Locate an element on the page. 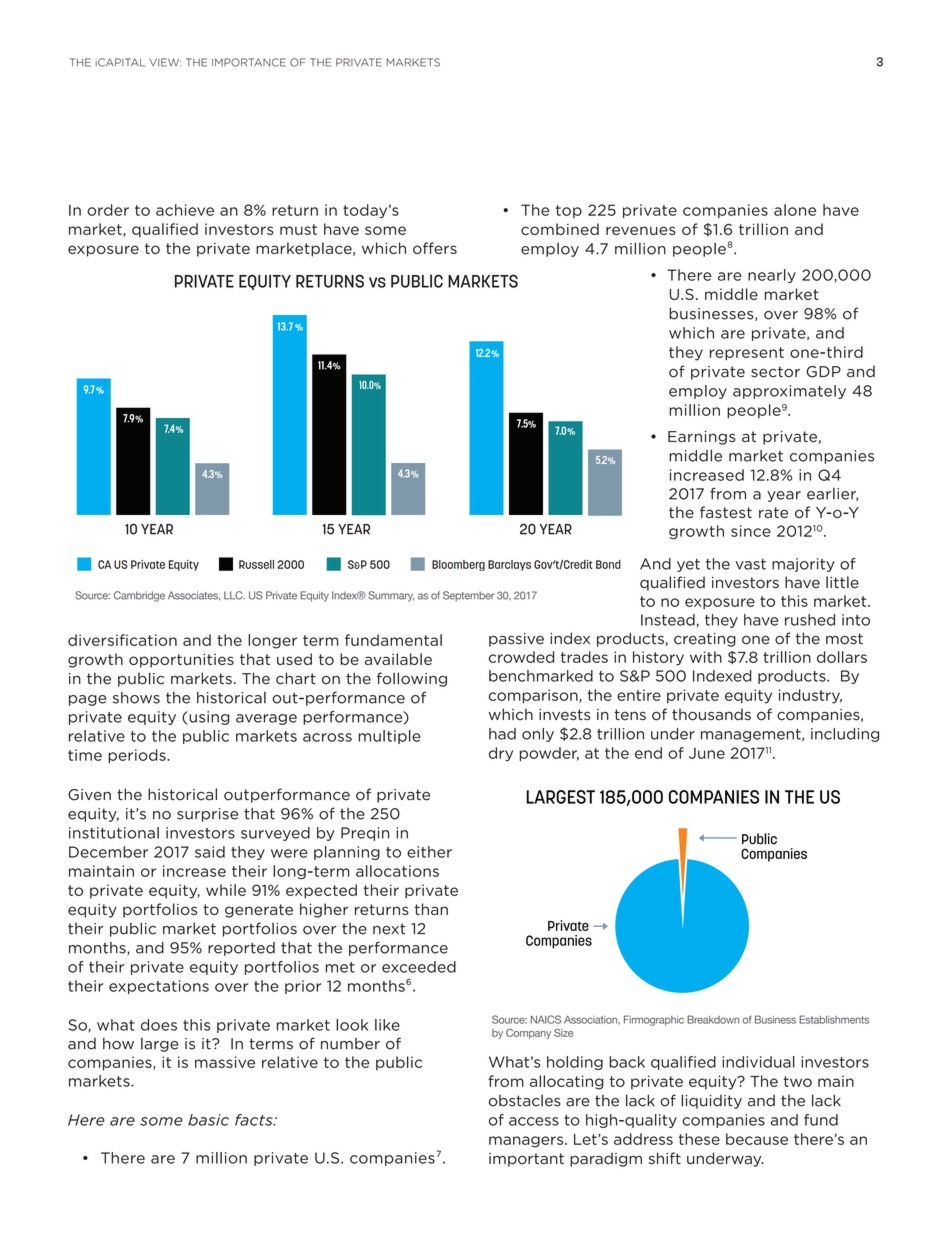 This image has height=1233, width=952. alone is located at coordinates (795, 210).
